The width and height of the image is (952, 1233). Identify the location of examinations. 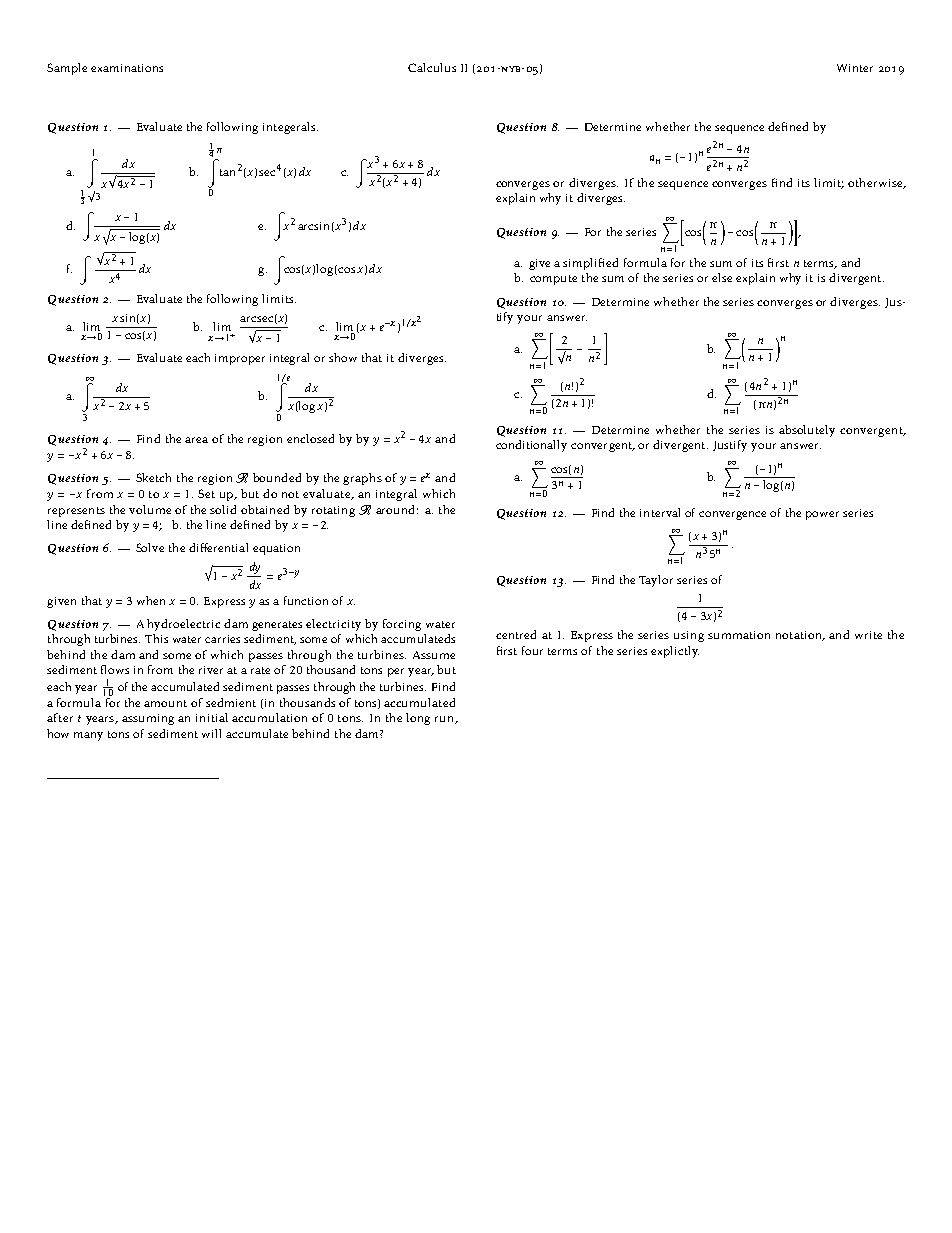
(127, 68).
